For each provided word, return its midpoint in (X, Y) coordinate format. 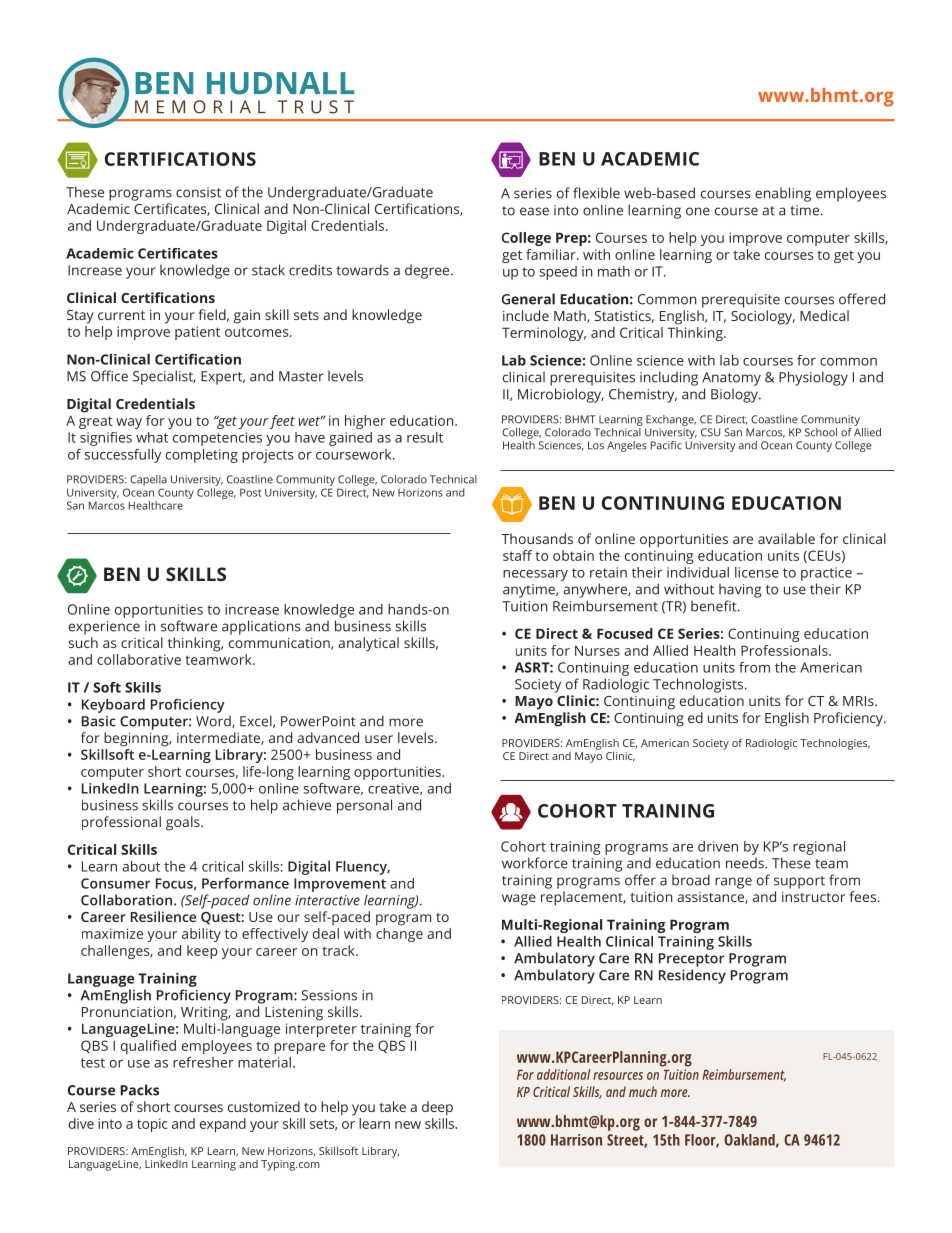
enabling (783, 194)
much (643, 1091)
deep (437, 1108)
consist (198, 192)
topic (152, 1125)
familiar (552, 254)
